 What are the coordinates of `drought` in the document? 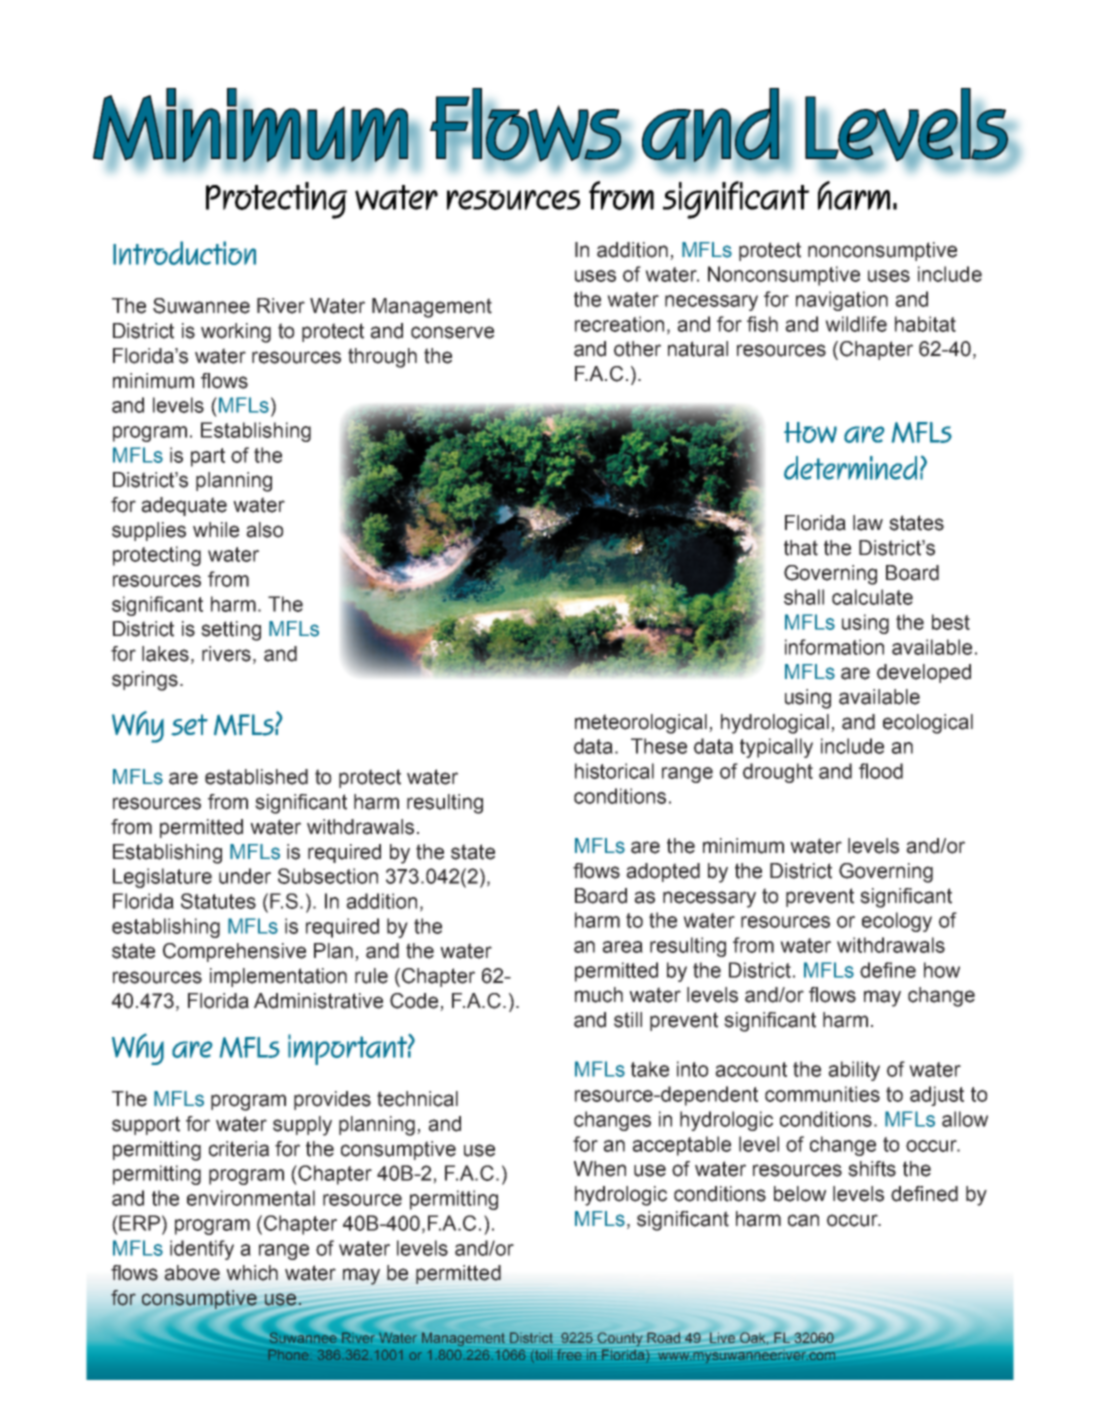 It's located at (778, 773).
